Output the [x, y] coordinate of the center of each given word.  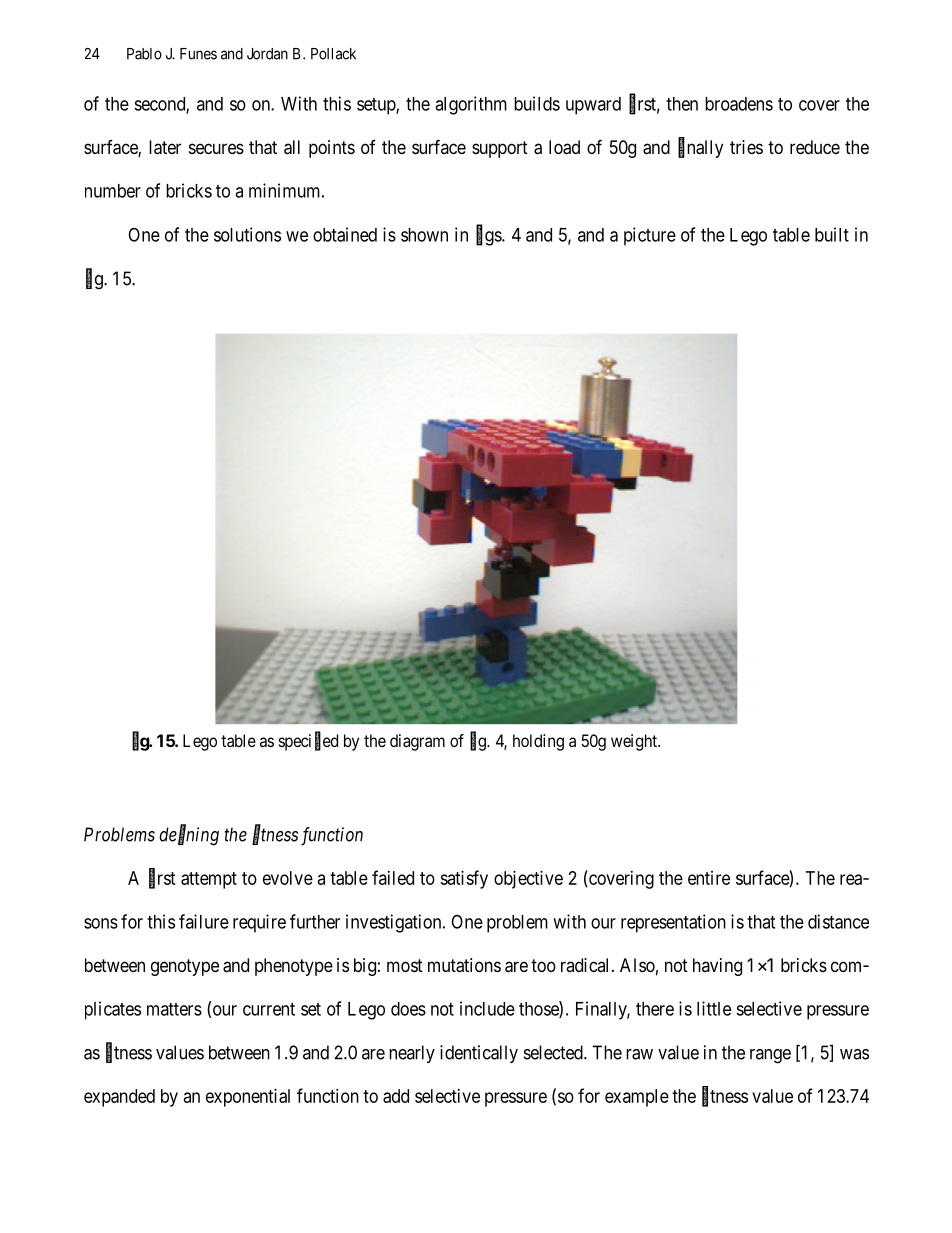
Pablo [144, 54]
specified [308, 742]
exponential [248, 1098]
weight [635, 742]
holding [538, 742]
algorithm [471, 105]
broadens [739, 104]
